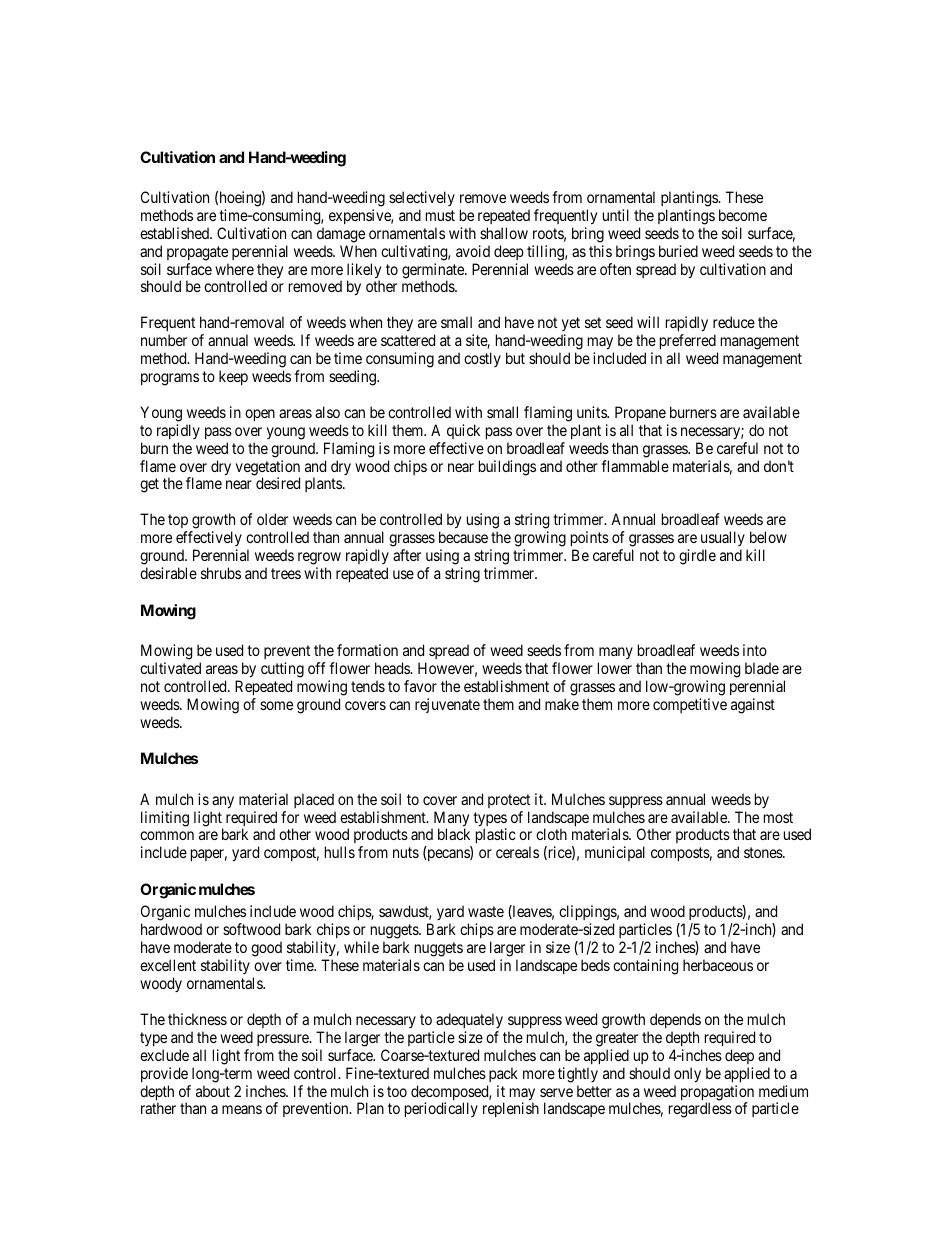 The width and height of the screenshot is (952, 1233). Describe the element at coordinates (504, 233) in the screenshot. I see `shallow` at that location.
